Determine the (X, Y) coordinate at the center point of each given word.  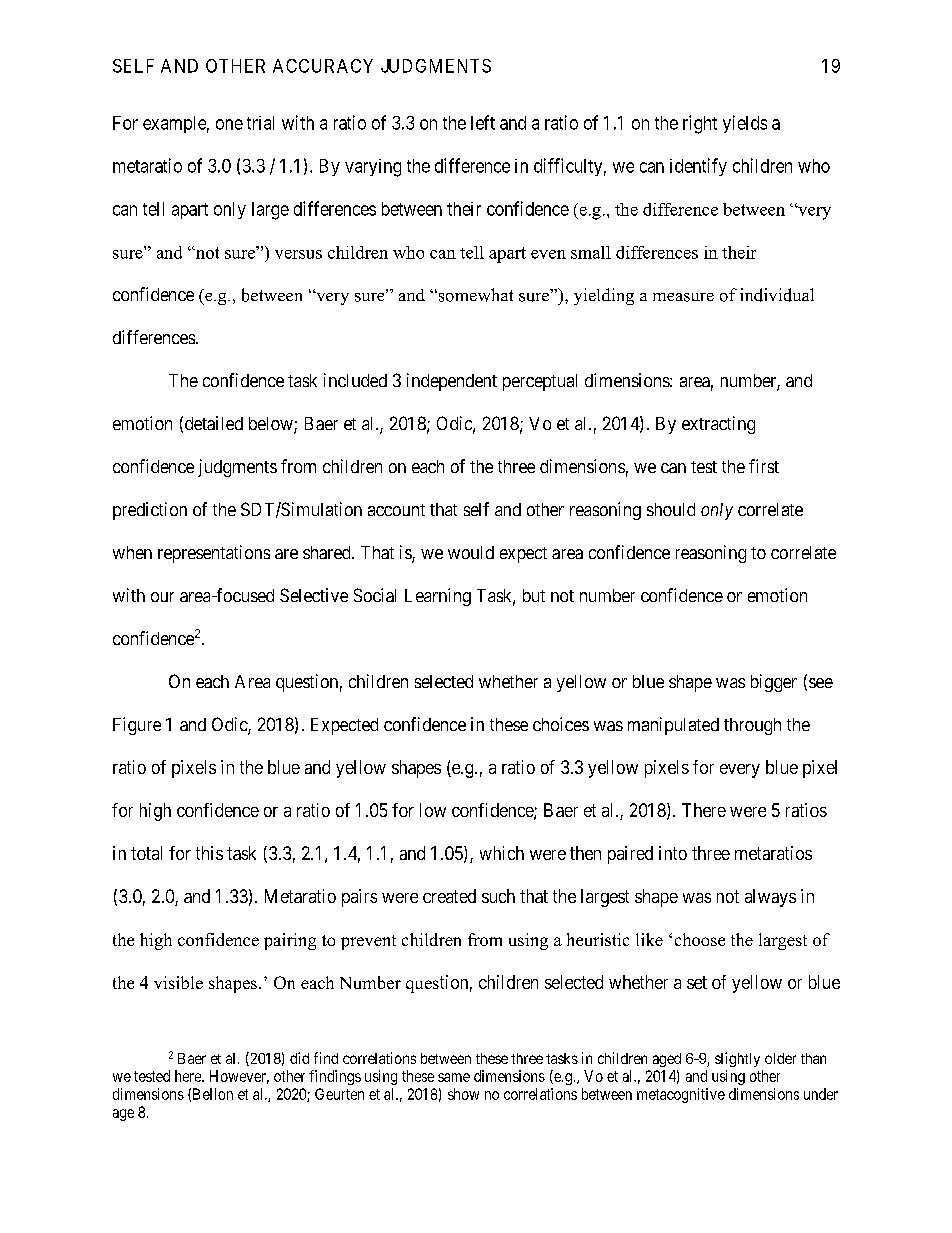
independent (452, 382)
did (299, 1058)
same (454, 1077)
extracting (718, 425)
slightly (737, 1059)
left (483, 122)
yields (745, 124)
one (229, 124)
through (752, 726)
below (272, 425)
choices (561, 724)
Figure (137, 726)
